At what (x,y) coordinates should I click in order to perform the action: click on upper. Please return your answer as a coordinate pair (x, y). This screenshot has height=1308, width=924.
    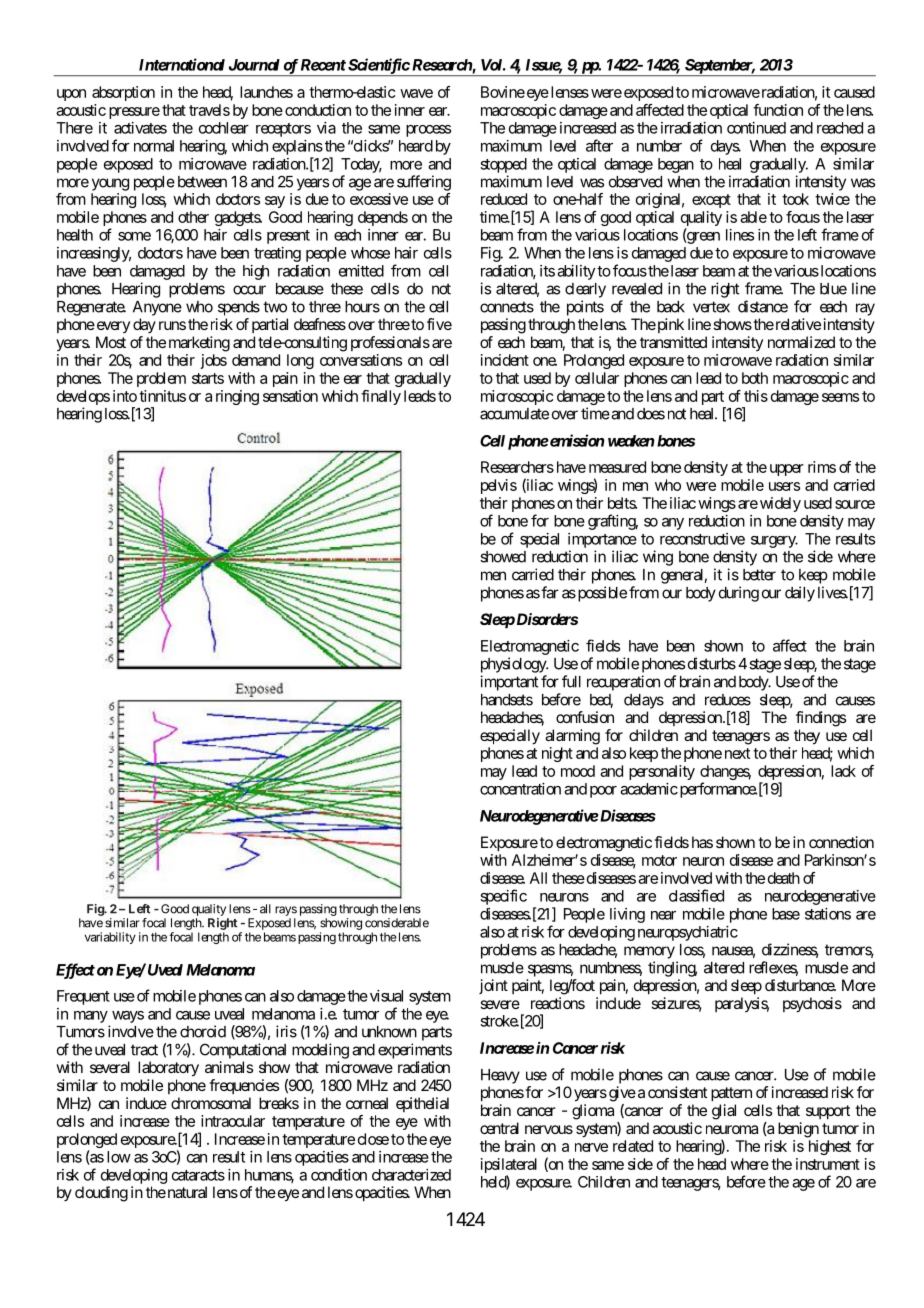
    Looking at the image, I should click on (787, 470).
